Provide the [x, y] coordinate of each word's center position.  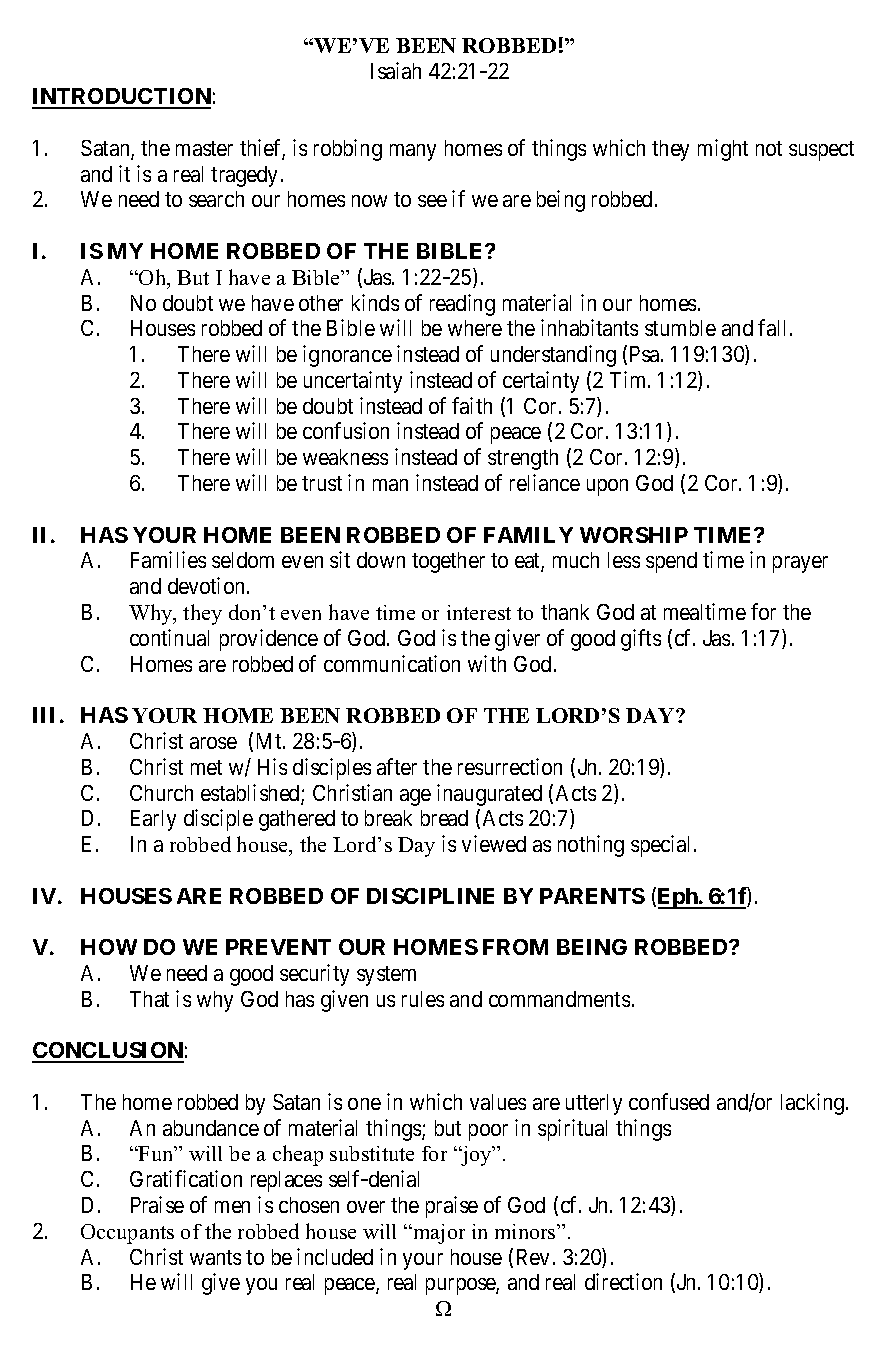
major [438, 1234]
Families [168, 559]
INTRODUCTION [121, 98]
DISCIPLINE [430, 896]
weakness [345, 457]
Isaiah [396, 70]
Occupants [127, 1234]
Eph [678, 898]
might [723, 150]
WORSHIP [634, 535]
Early [153, 820]
